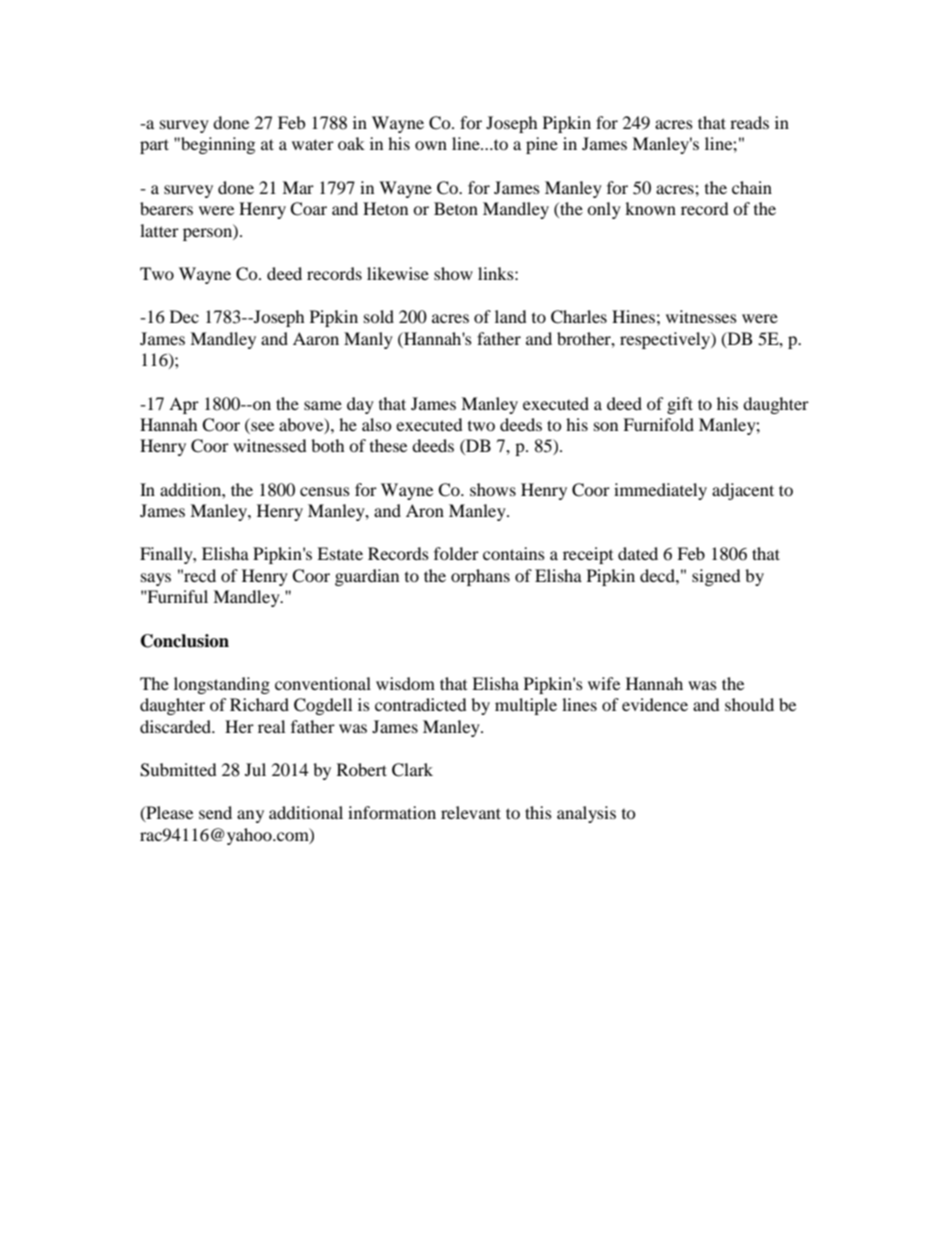 This screenshot has width=952, height=1233. Describe the element at coordinates (586, 814) in the screenshot. I see `analysis` at that location.
